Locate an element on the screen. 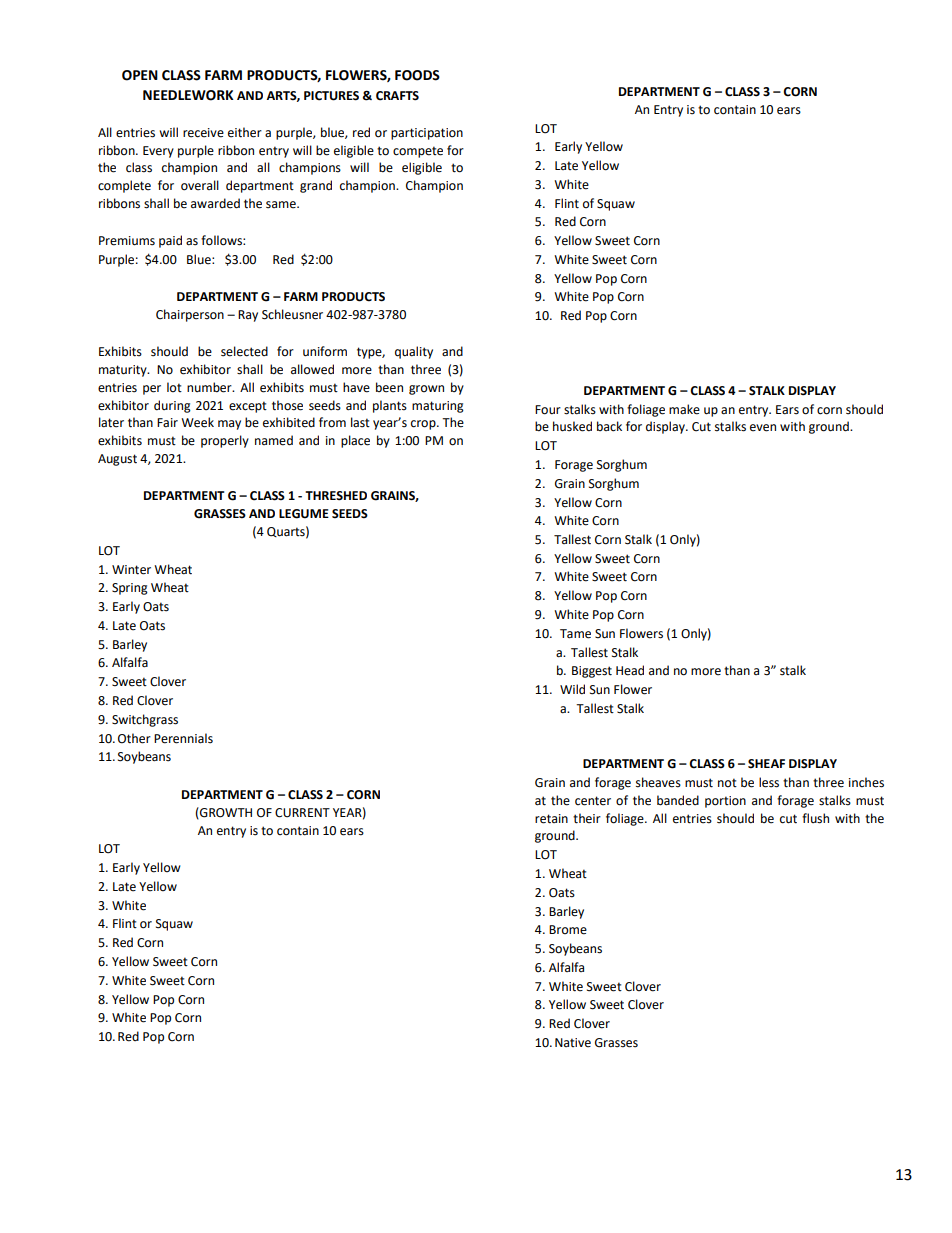  make is located at coordinates (684, 409).
